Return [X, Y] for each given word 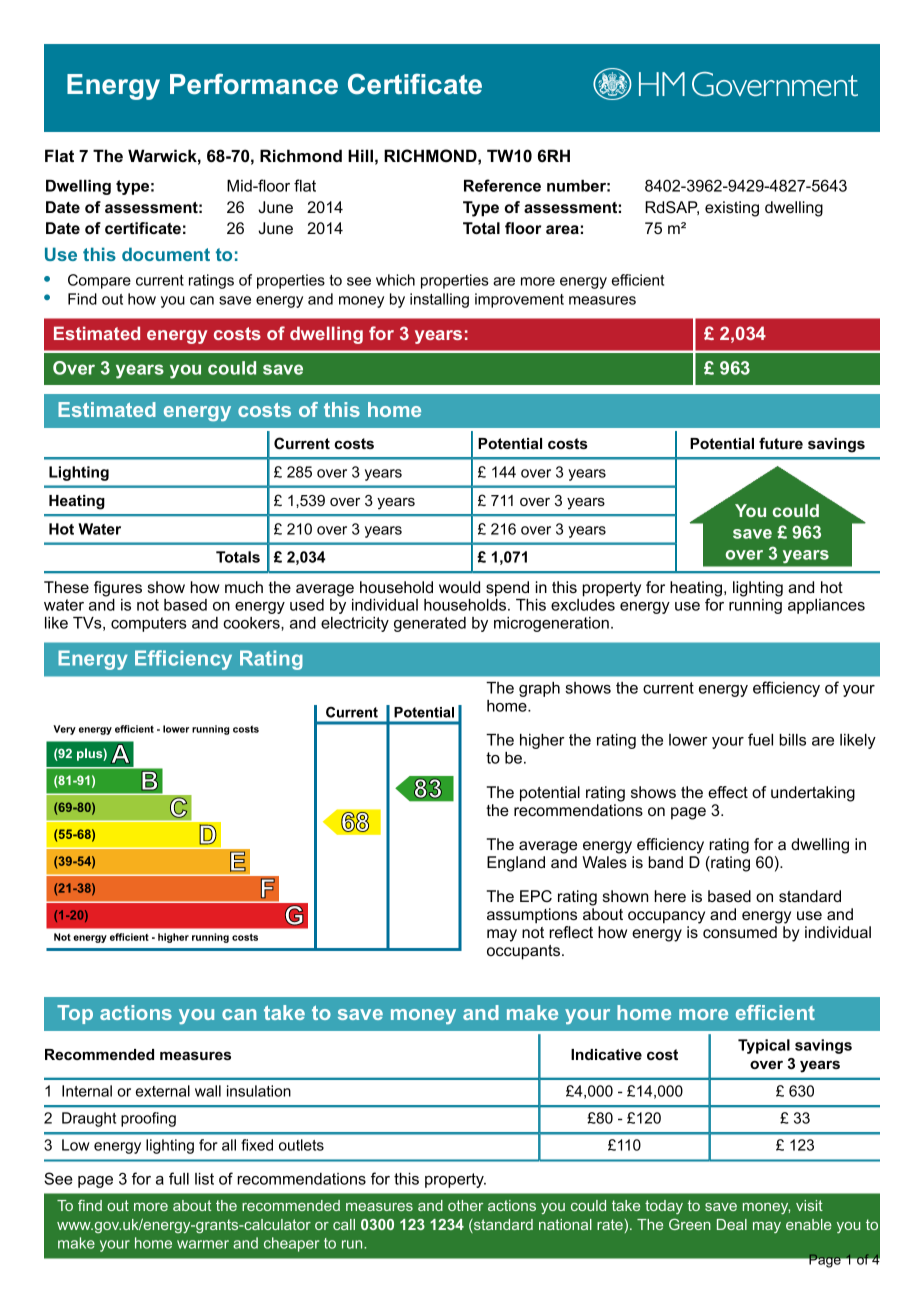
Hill [360, 155]
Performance [254, 84]
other [465, 1205]
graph [539, 689]
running [755, 606]
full [179, 1178]
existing [732, 209]
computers [148, 624]
